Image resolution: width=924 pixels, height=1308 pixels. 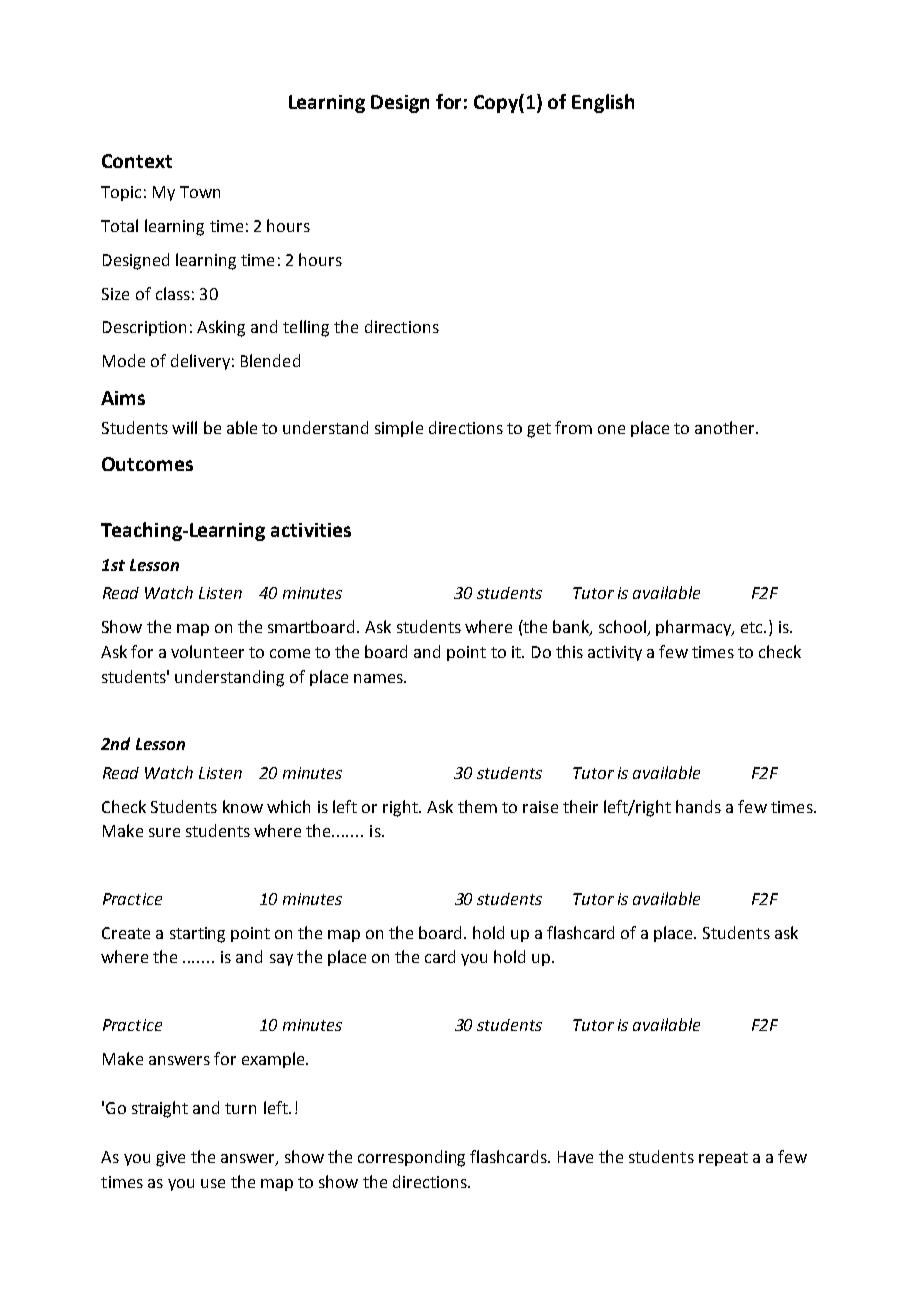 I want to click on another, so click(x=726, y=427).
